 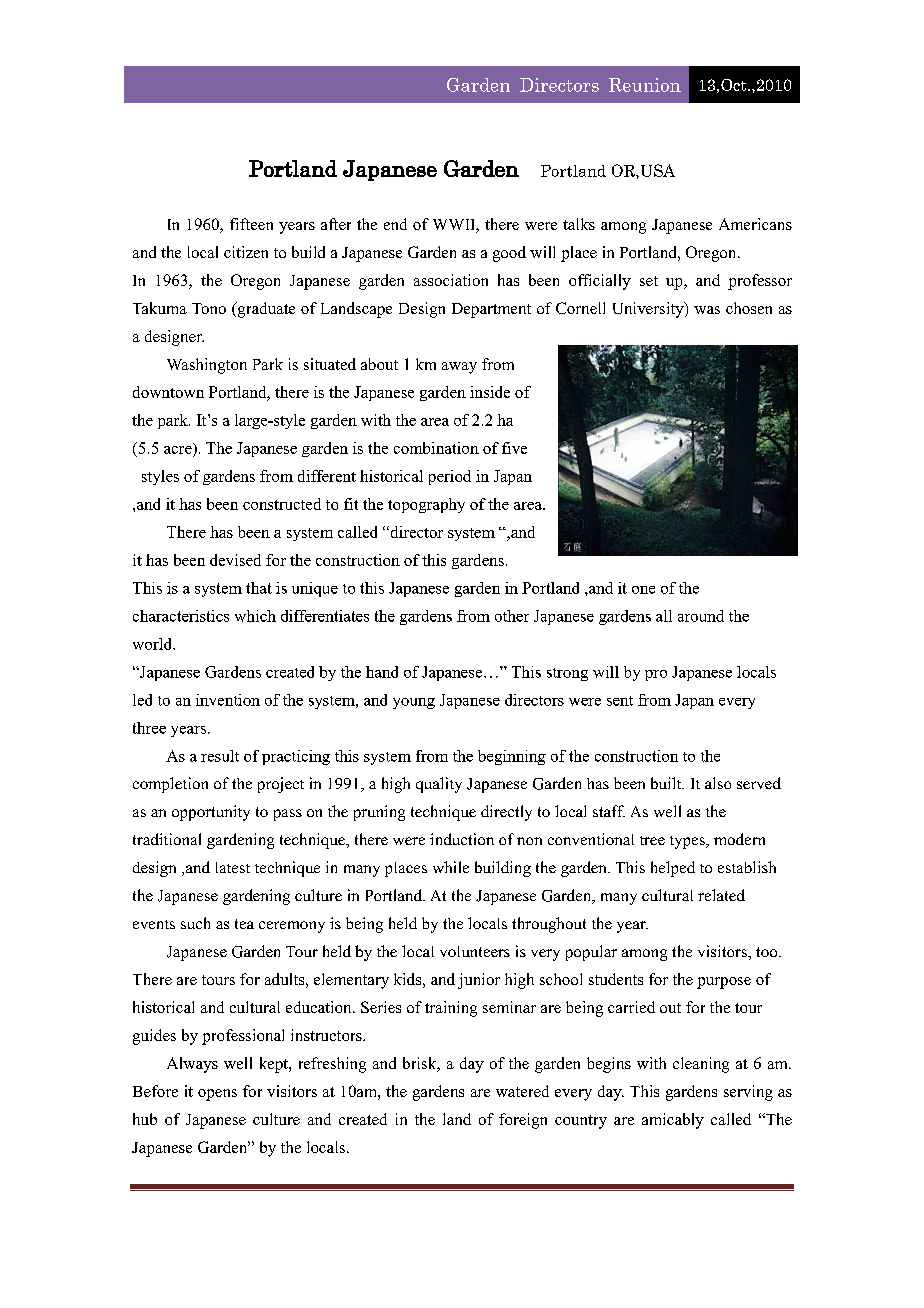 I want to click on around, so click(x=701, y=616).
